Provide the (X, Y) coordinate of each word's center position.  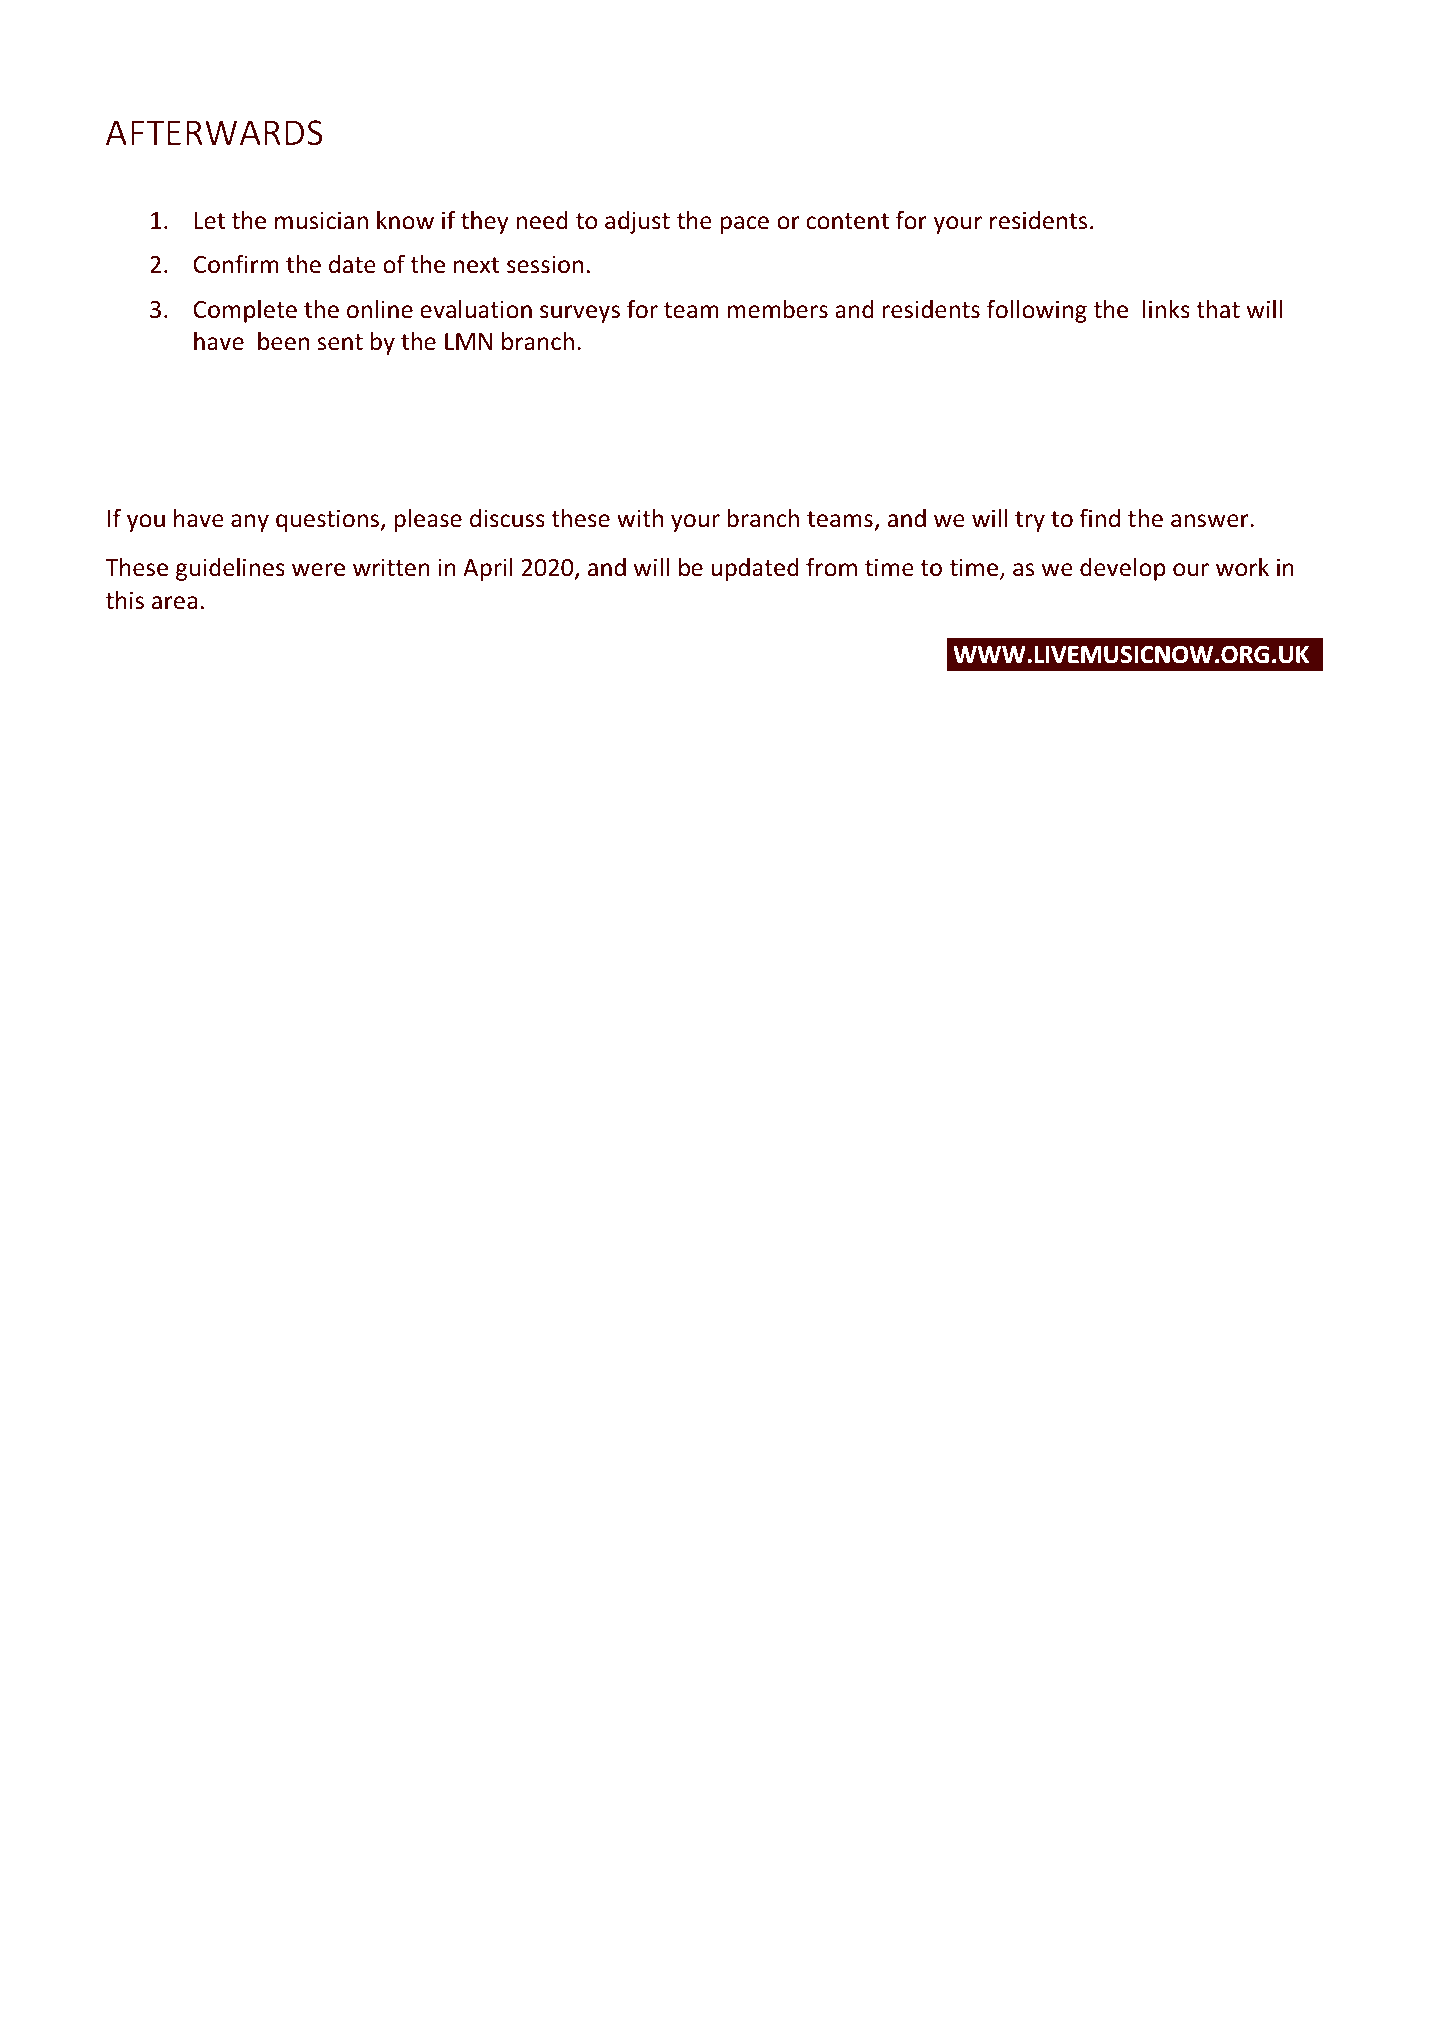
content (847, 221)
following (1037, 311)
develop (1123, 569)
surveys (580, 314)
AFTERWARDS (214, 133)
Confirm (235, 264)
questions (329, 520)
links (1166, 309)
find (1099, 518)
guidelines (230, 569)
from (831, 567)
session (545, 264)
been (283, 341)
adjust (637, 222)
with (640, 518)
